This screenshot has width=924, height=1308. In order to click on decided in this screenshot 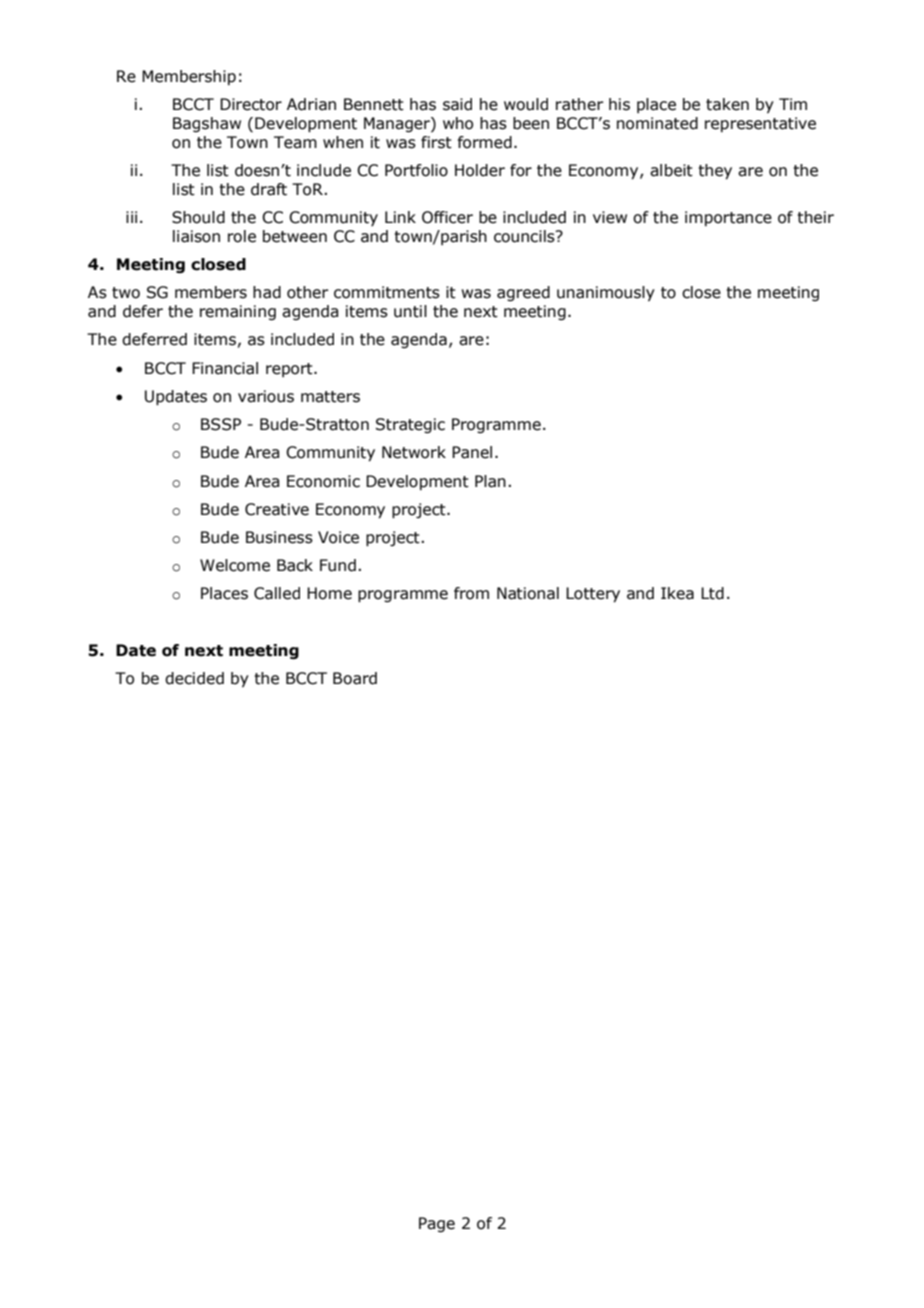, I will do `click(194, 678)`.
